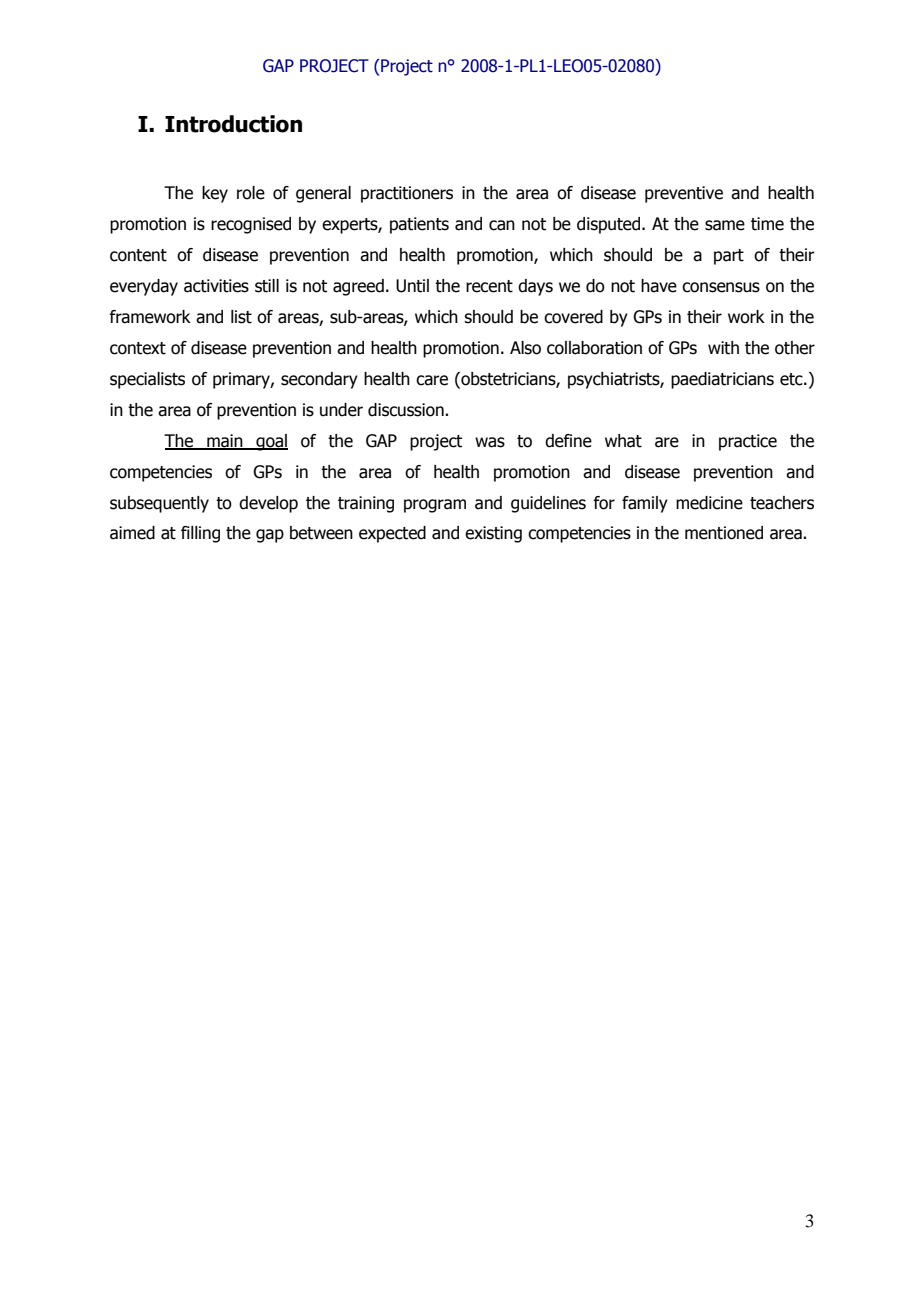  I want to click on activities, so click(216, 286).
